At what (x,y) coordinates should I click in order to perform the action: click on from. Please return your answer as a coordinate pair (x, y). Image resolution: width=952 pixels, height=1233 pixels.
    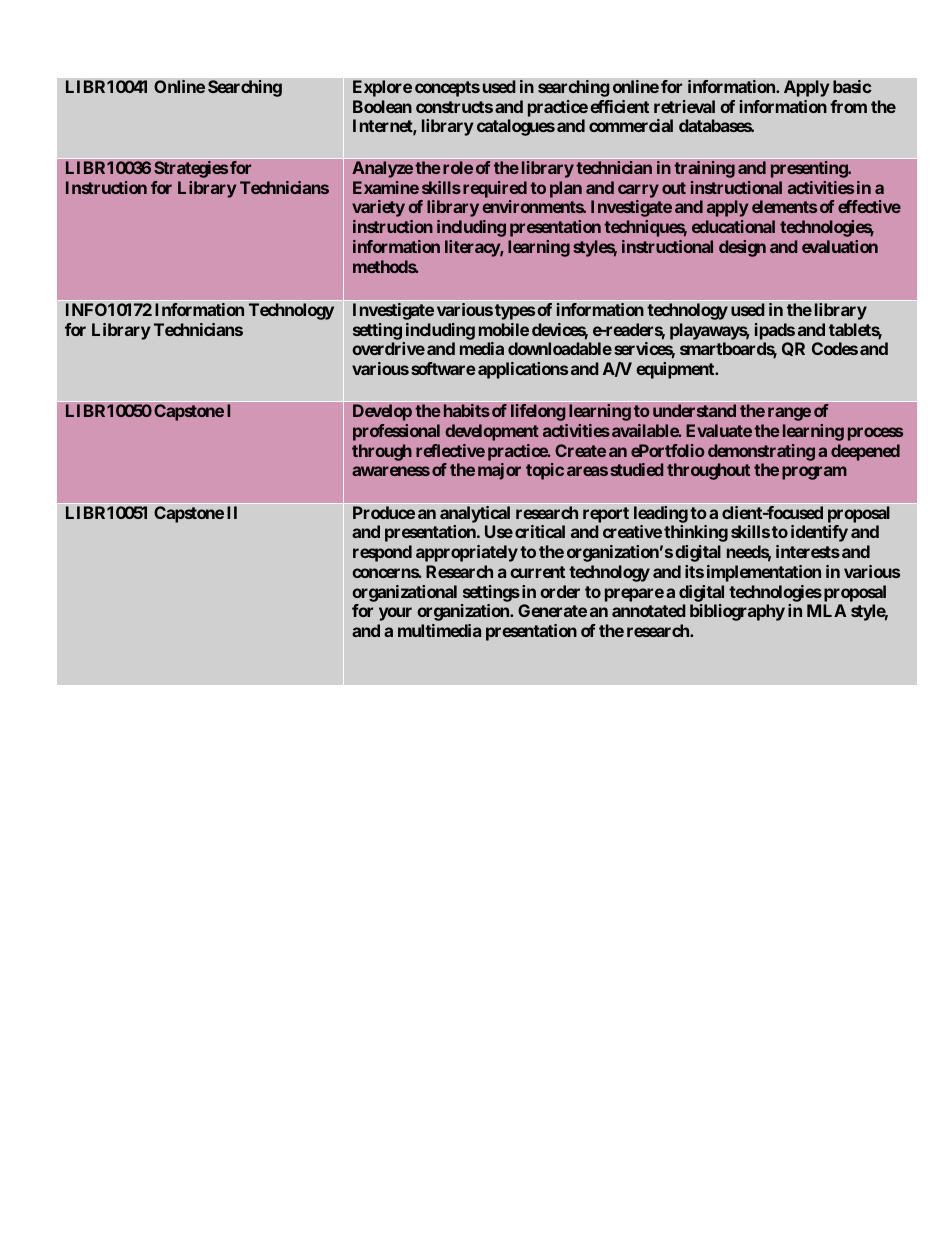
    Looking at the image, I should click on (848, 106).
